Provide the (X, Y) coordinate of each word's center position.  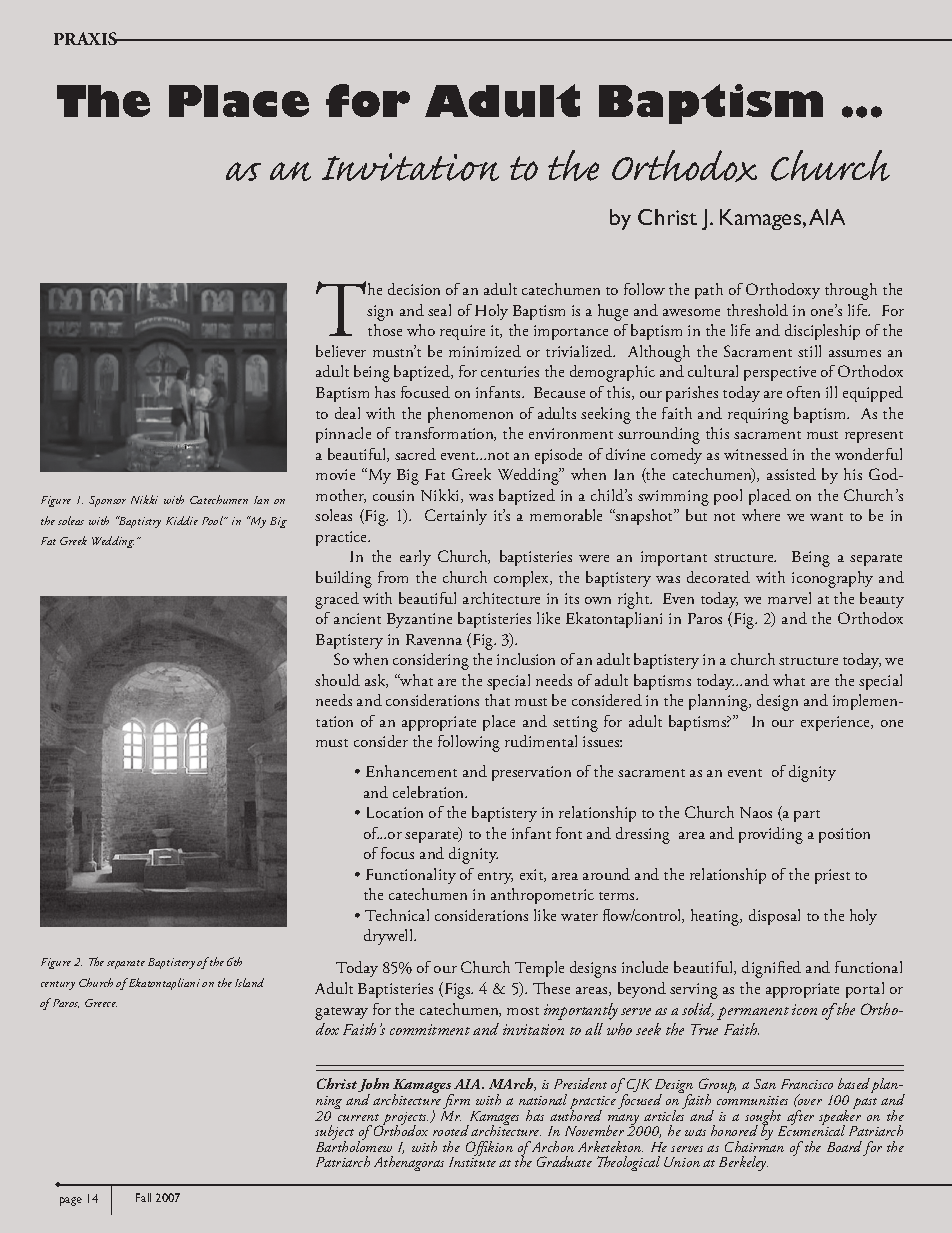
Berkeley (743, 1163)
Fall (143, 1197)
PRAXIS (87, 38)
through (851, 291)
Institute (472, 1161)
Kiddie (182, 520)
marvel (789, 598)
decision (414, 289)
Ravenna (434, 639)
